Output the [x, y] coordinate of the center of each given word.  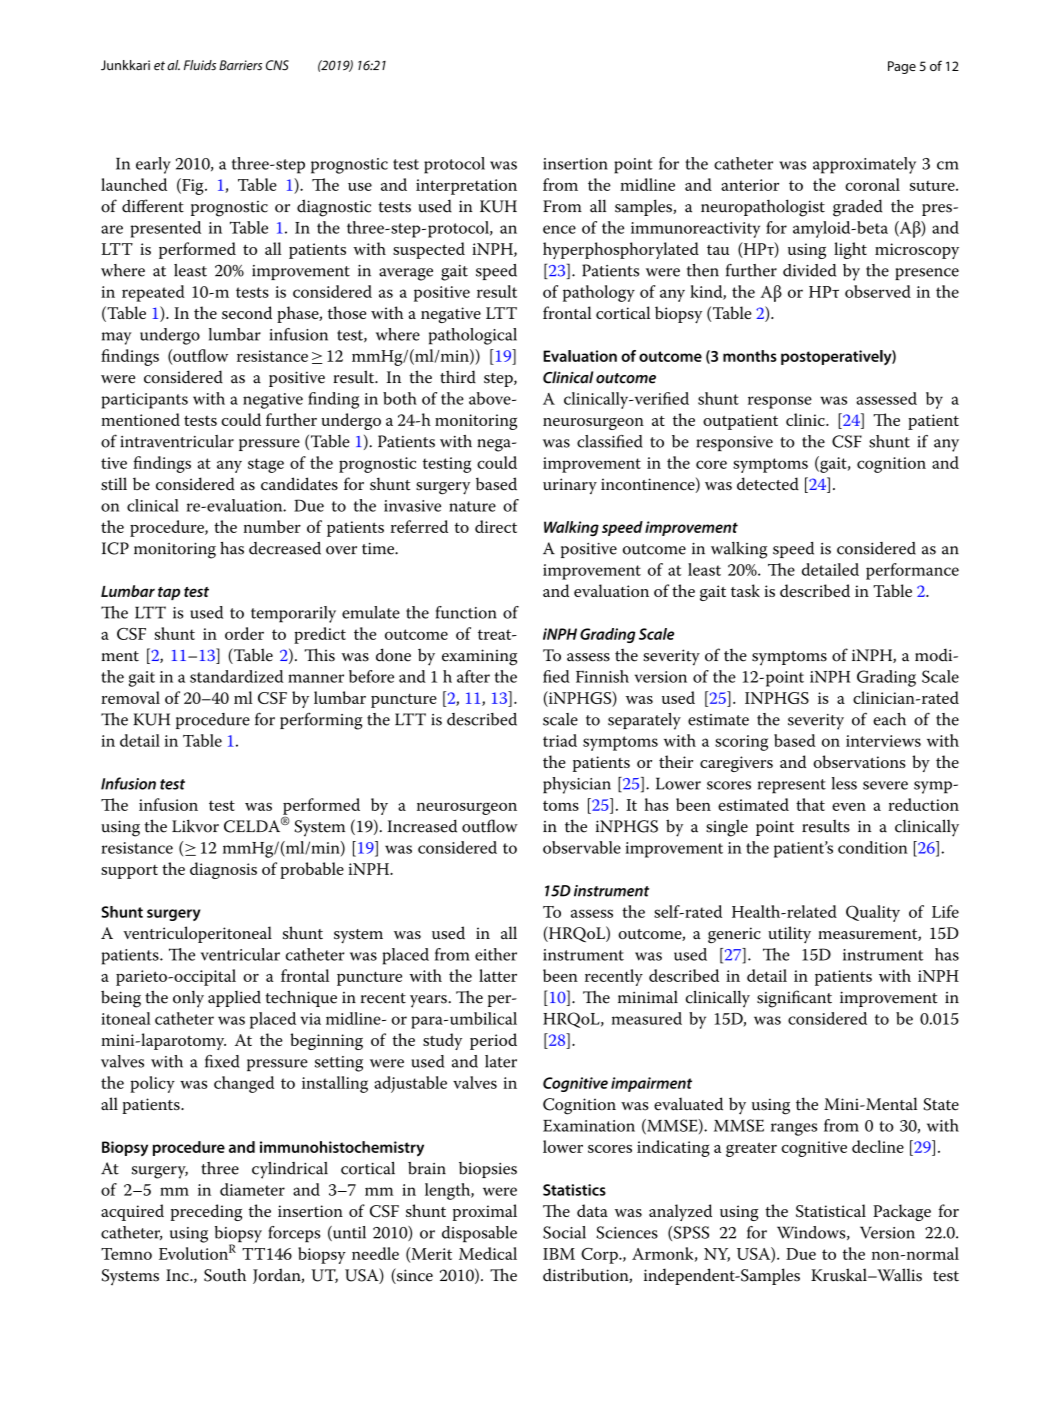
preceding [206, 1212]
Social [564, 1232]
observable [582, 847]
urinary [570, 486]
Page [902, 67]
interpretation [466, 187]
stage [266, 465]
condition [873, 847]
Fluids [200, 65]
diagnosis [223, 870]
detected [768, 483]
